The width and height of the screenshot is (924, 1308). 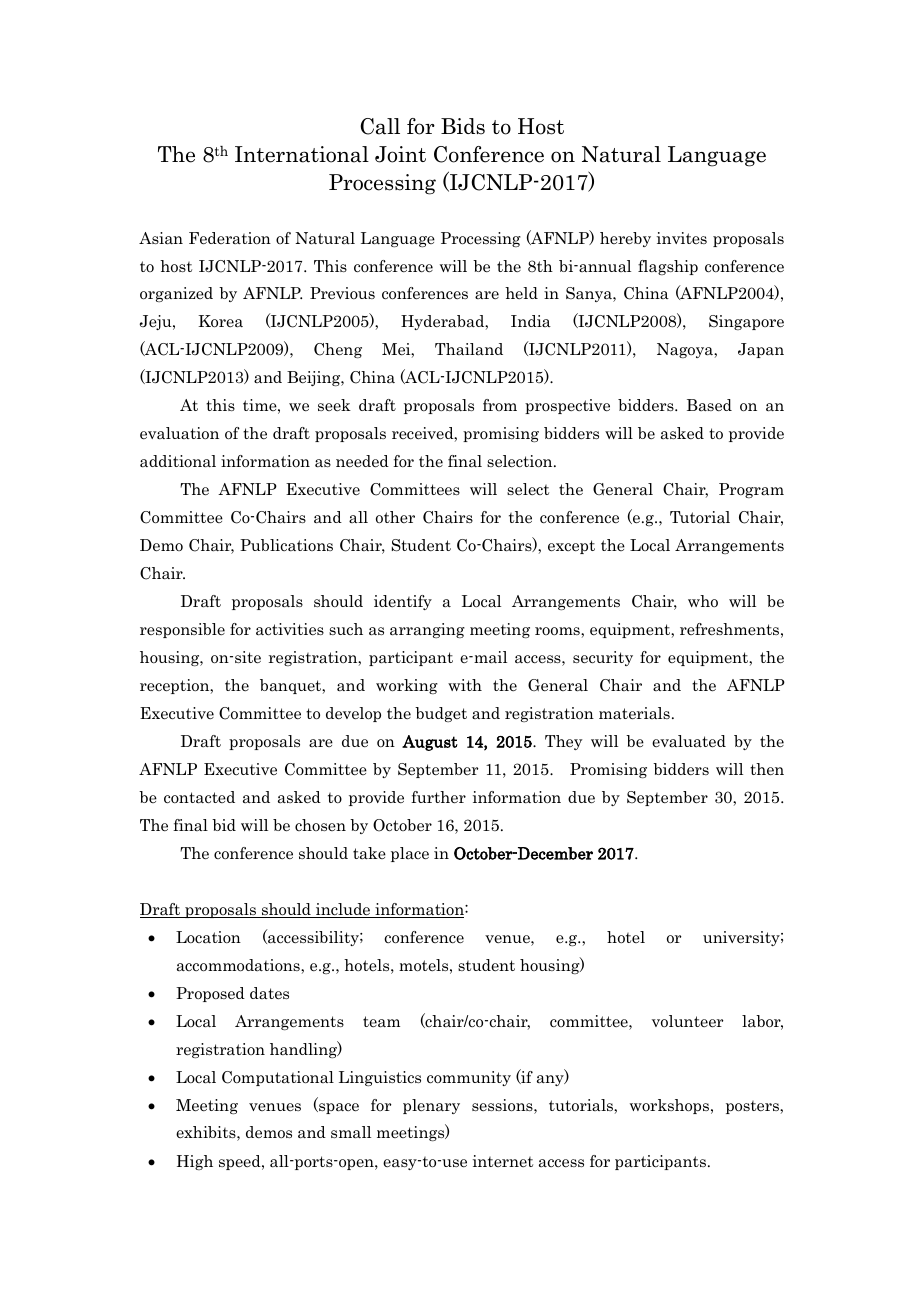 What do you see at coordinates (703, 601) in the screenshot?
I see `who` at bounding box center [703, 601].
